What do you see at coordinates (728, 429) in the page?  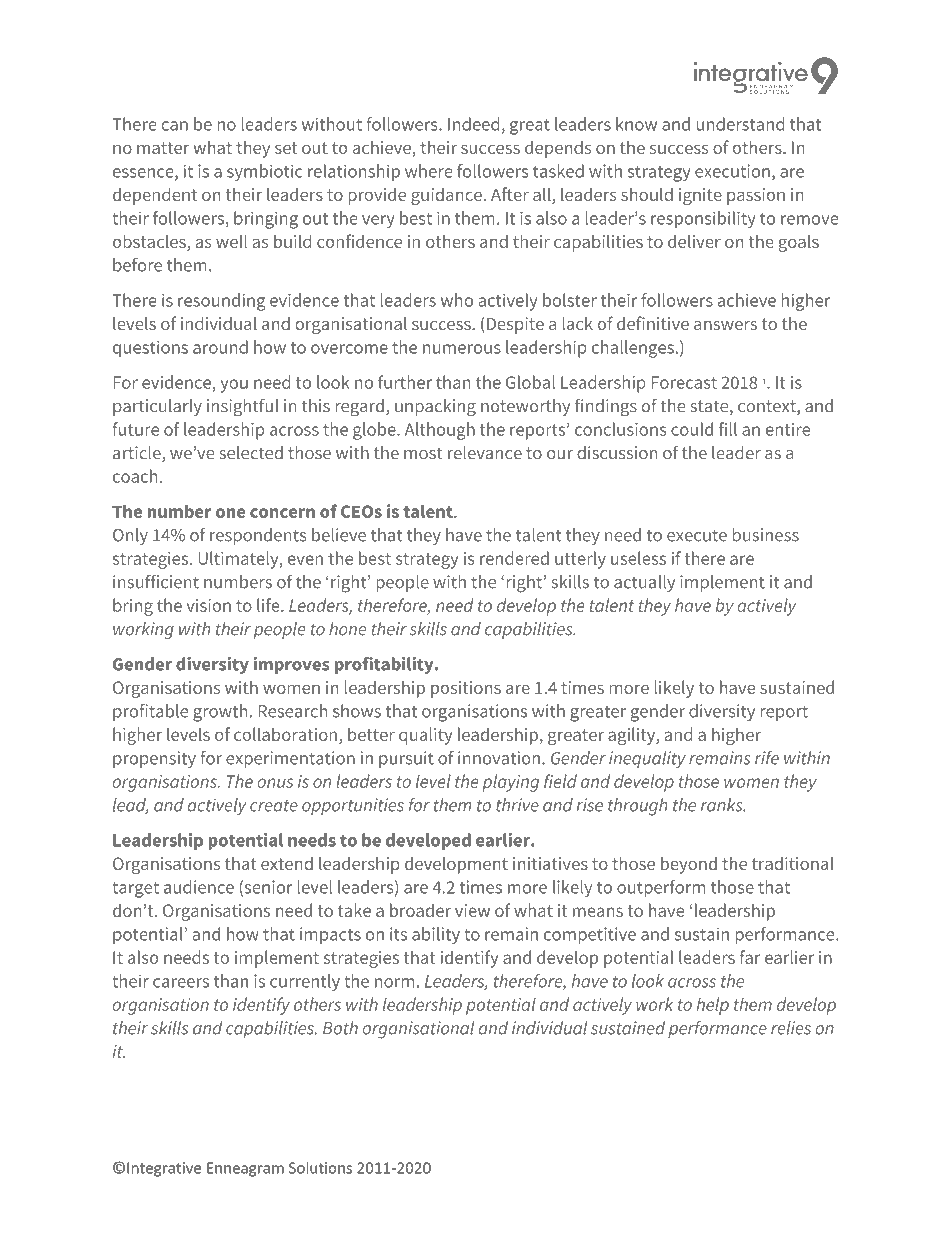 I see `fill` at bounding box center [728, 429].
